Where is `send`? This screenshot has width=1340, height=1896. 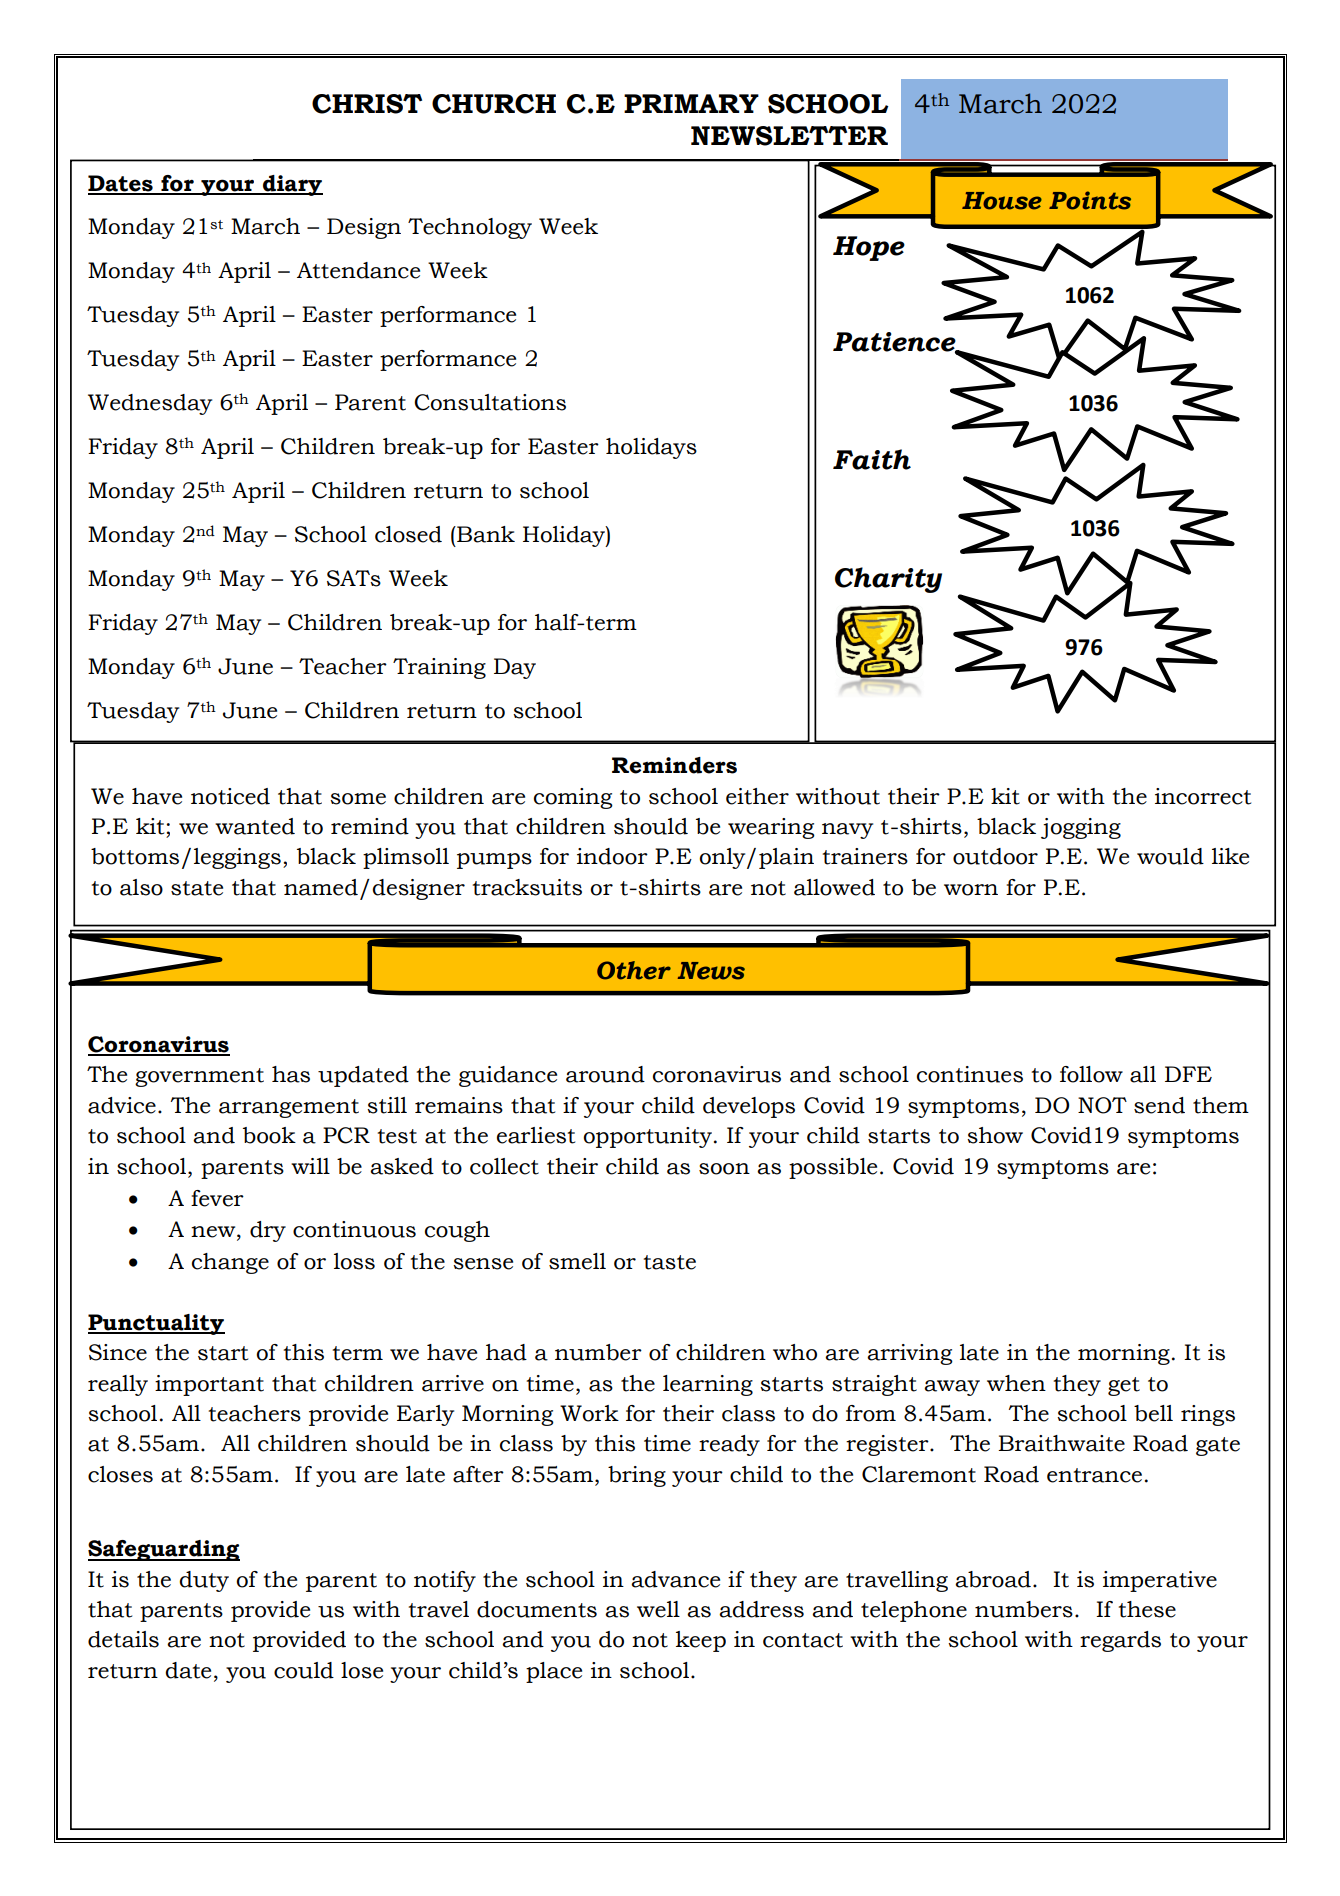
send is located at coordinates (1159, 1105).
